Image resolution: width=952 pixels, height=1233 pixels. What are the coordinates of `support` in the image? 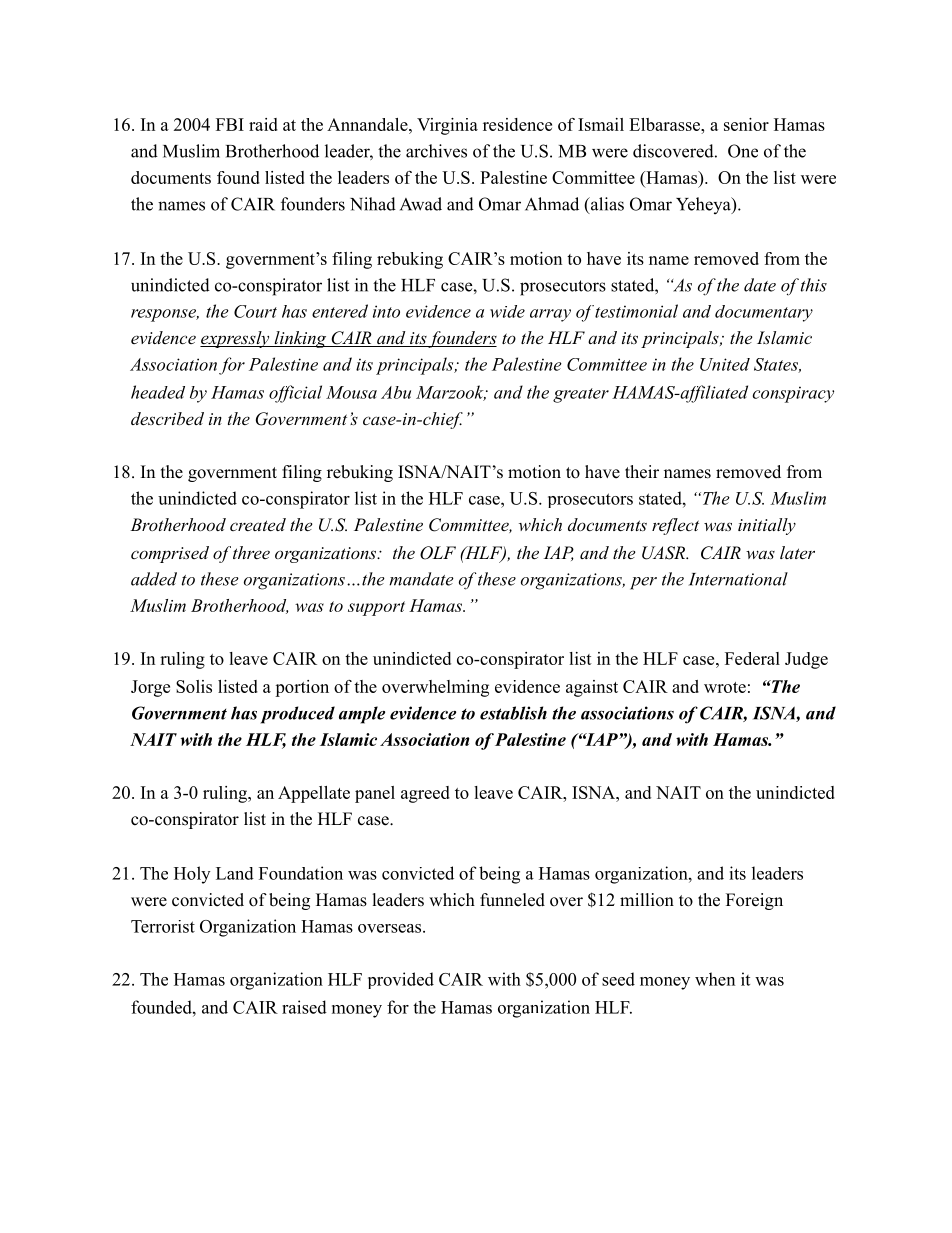 It's located at (376, 608).
